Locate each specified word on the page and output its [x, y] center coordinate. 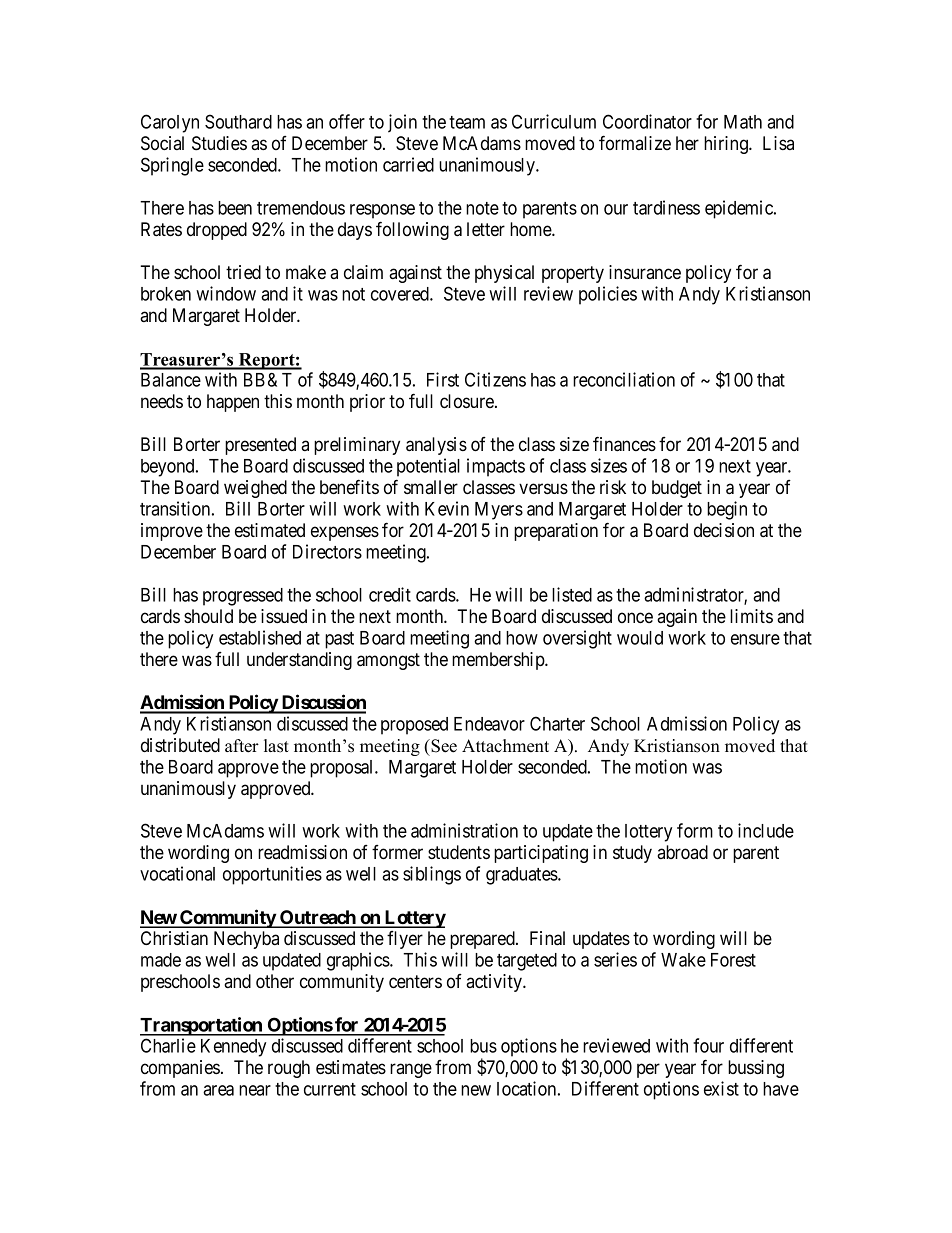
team [467, 122]
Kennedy [233, 1048]
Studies [219, 143]
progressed [243, 597]
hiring [727, 145]
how [522, 638]
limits [751, 616]
